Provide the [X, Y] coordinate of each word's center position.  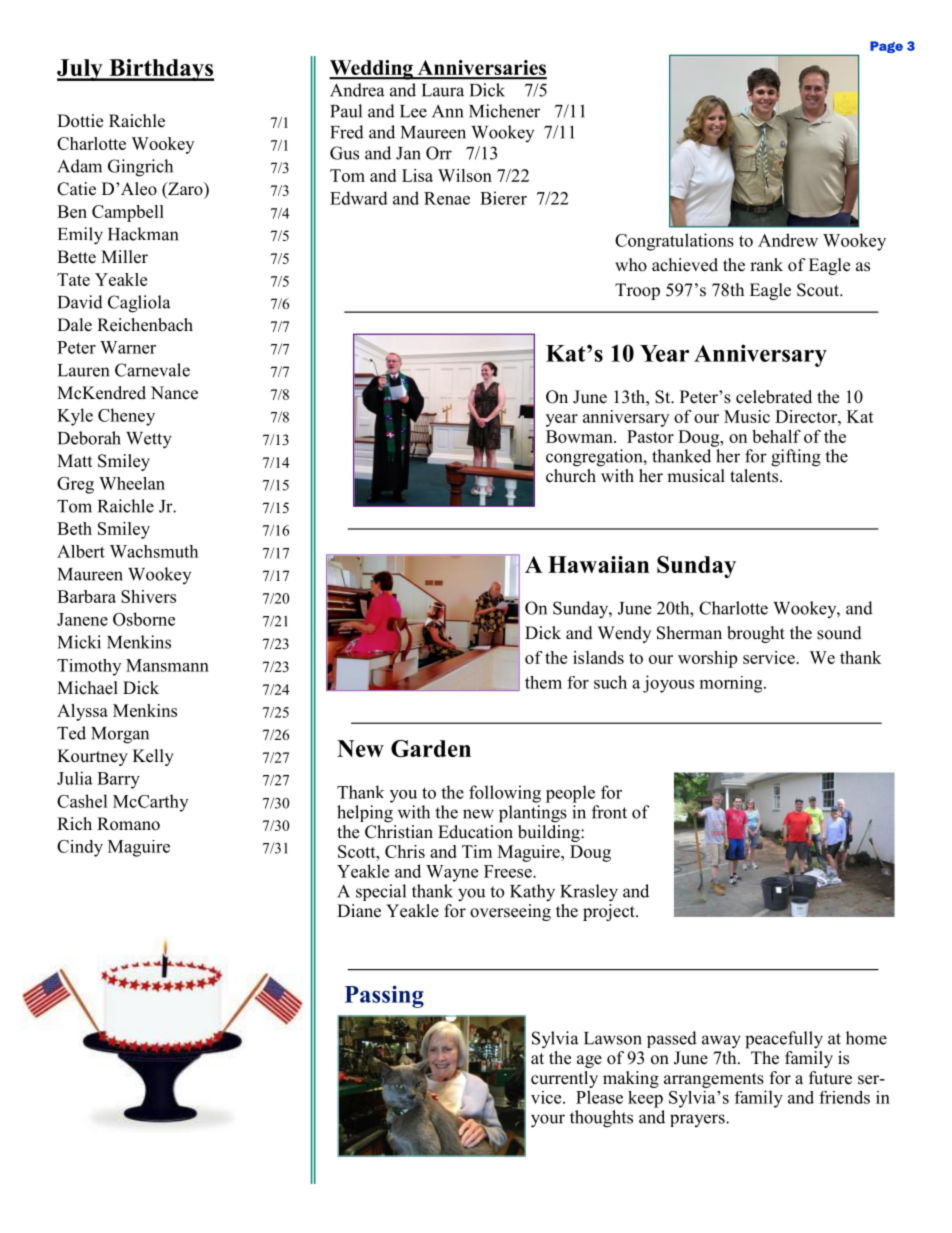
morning [732, 684]
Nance [174, 393]
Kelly [153, 757]
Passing [384, 996]
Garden [431, 748]
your [548, 1121]
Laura [443, 90]
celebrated [774, 397]
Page [886, 47]
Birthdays [160, 70]
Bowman [580, 436]
